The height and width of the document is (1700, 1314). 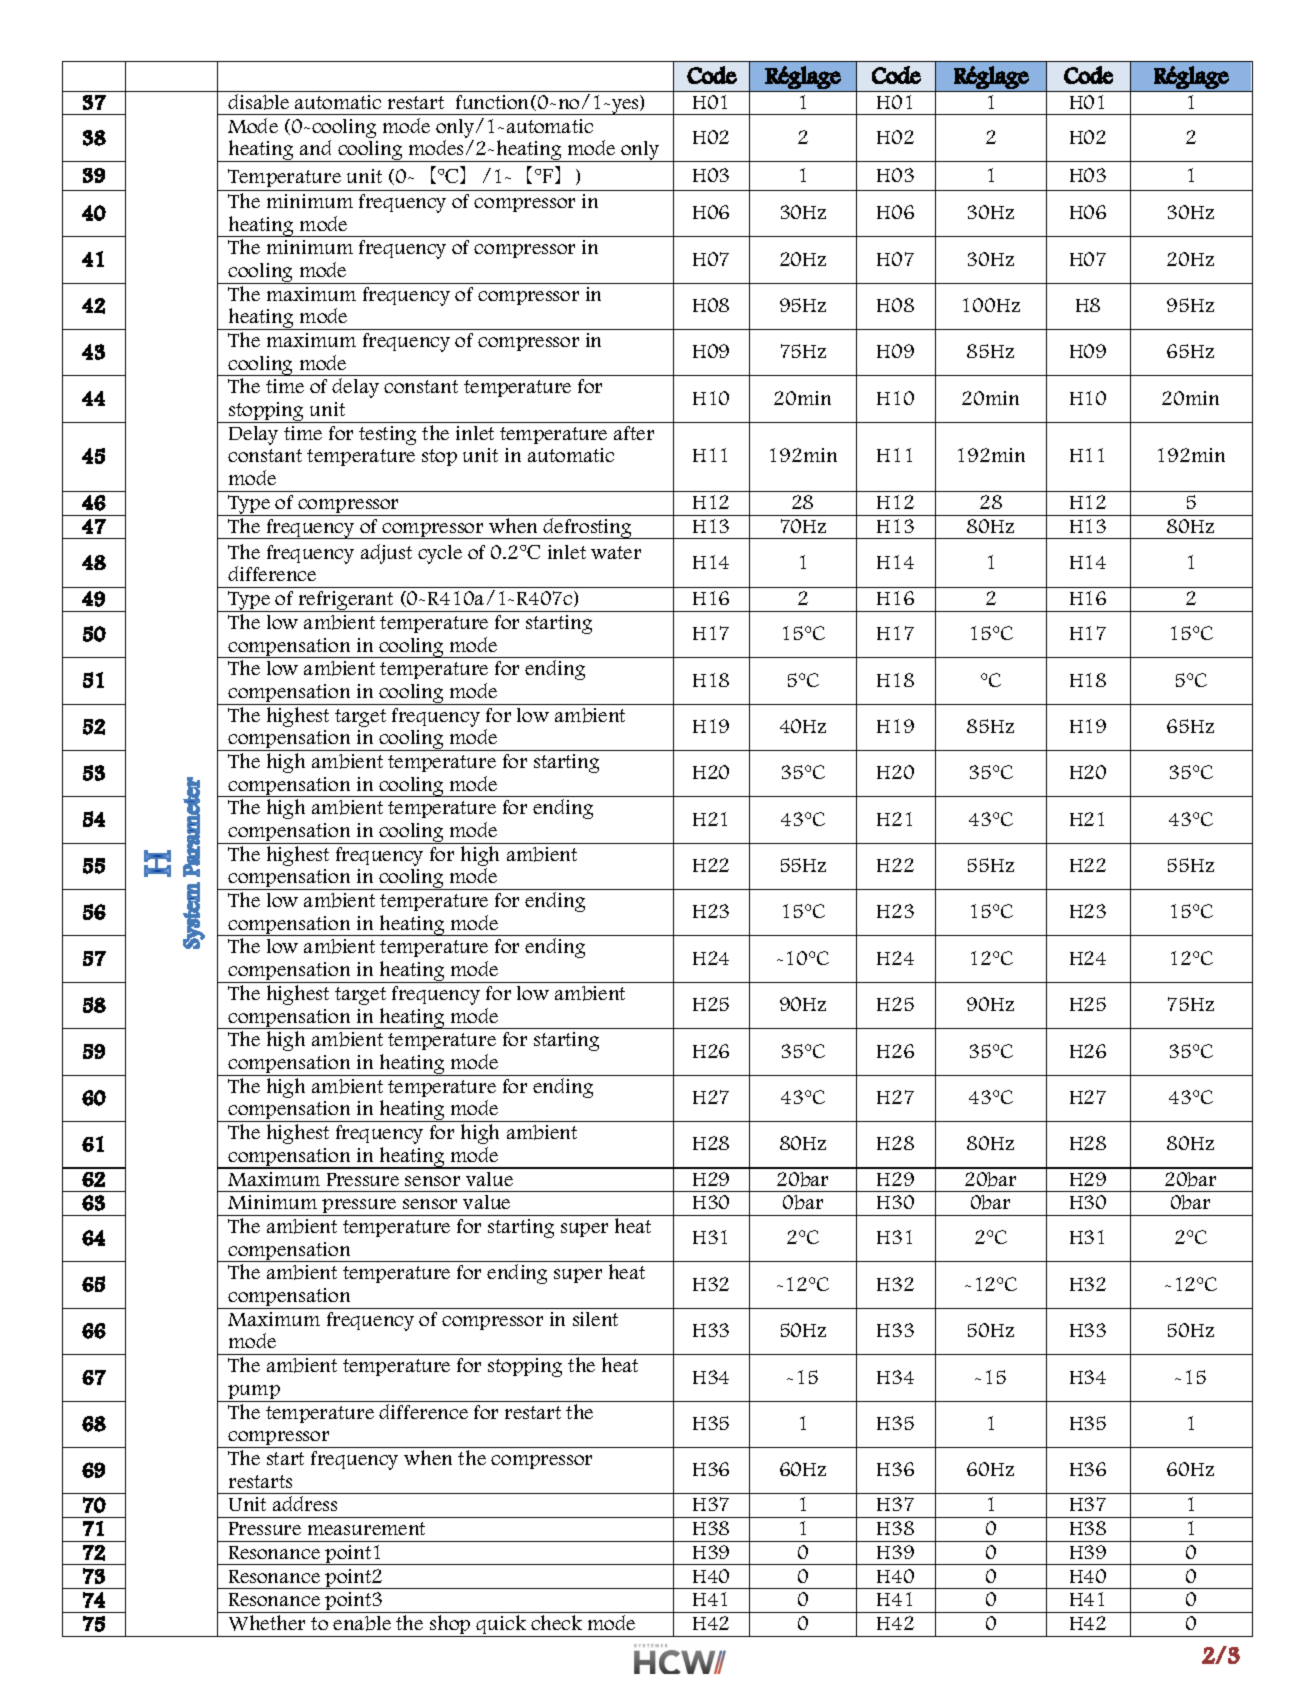 I want to click on address, so click(x=305, y=1503).
